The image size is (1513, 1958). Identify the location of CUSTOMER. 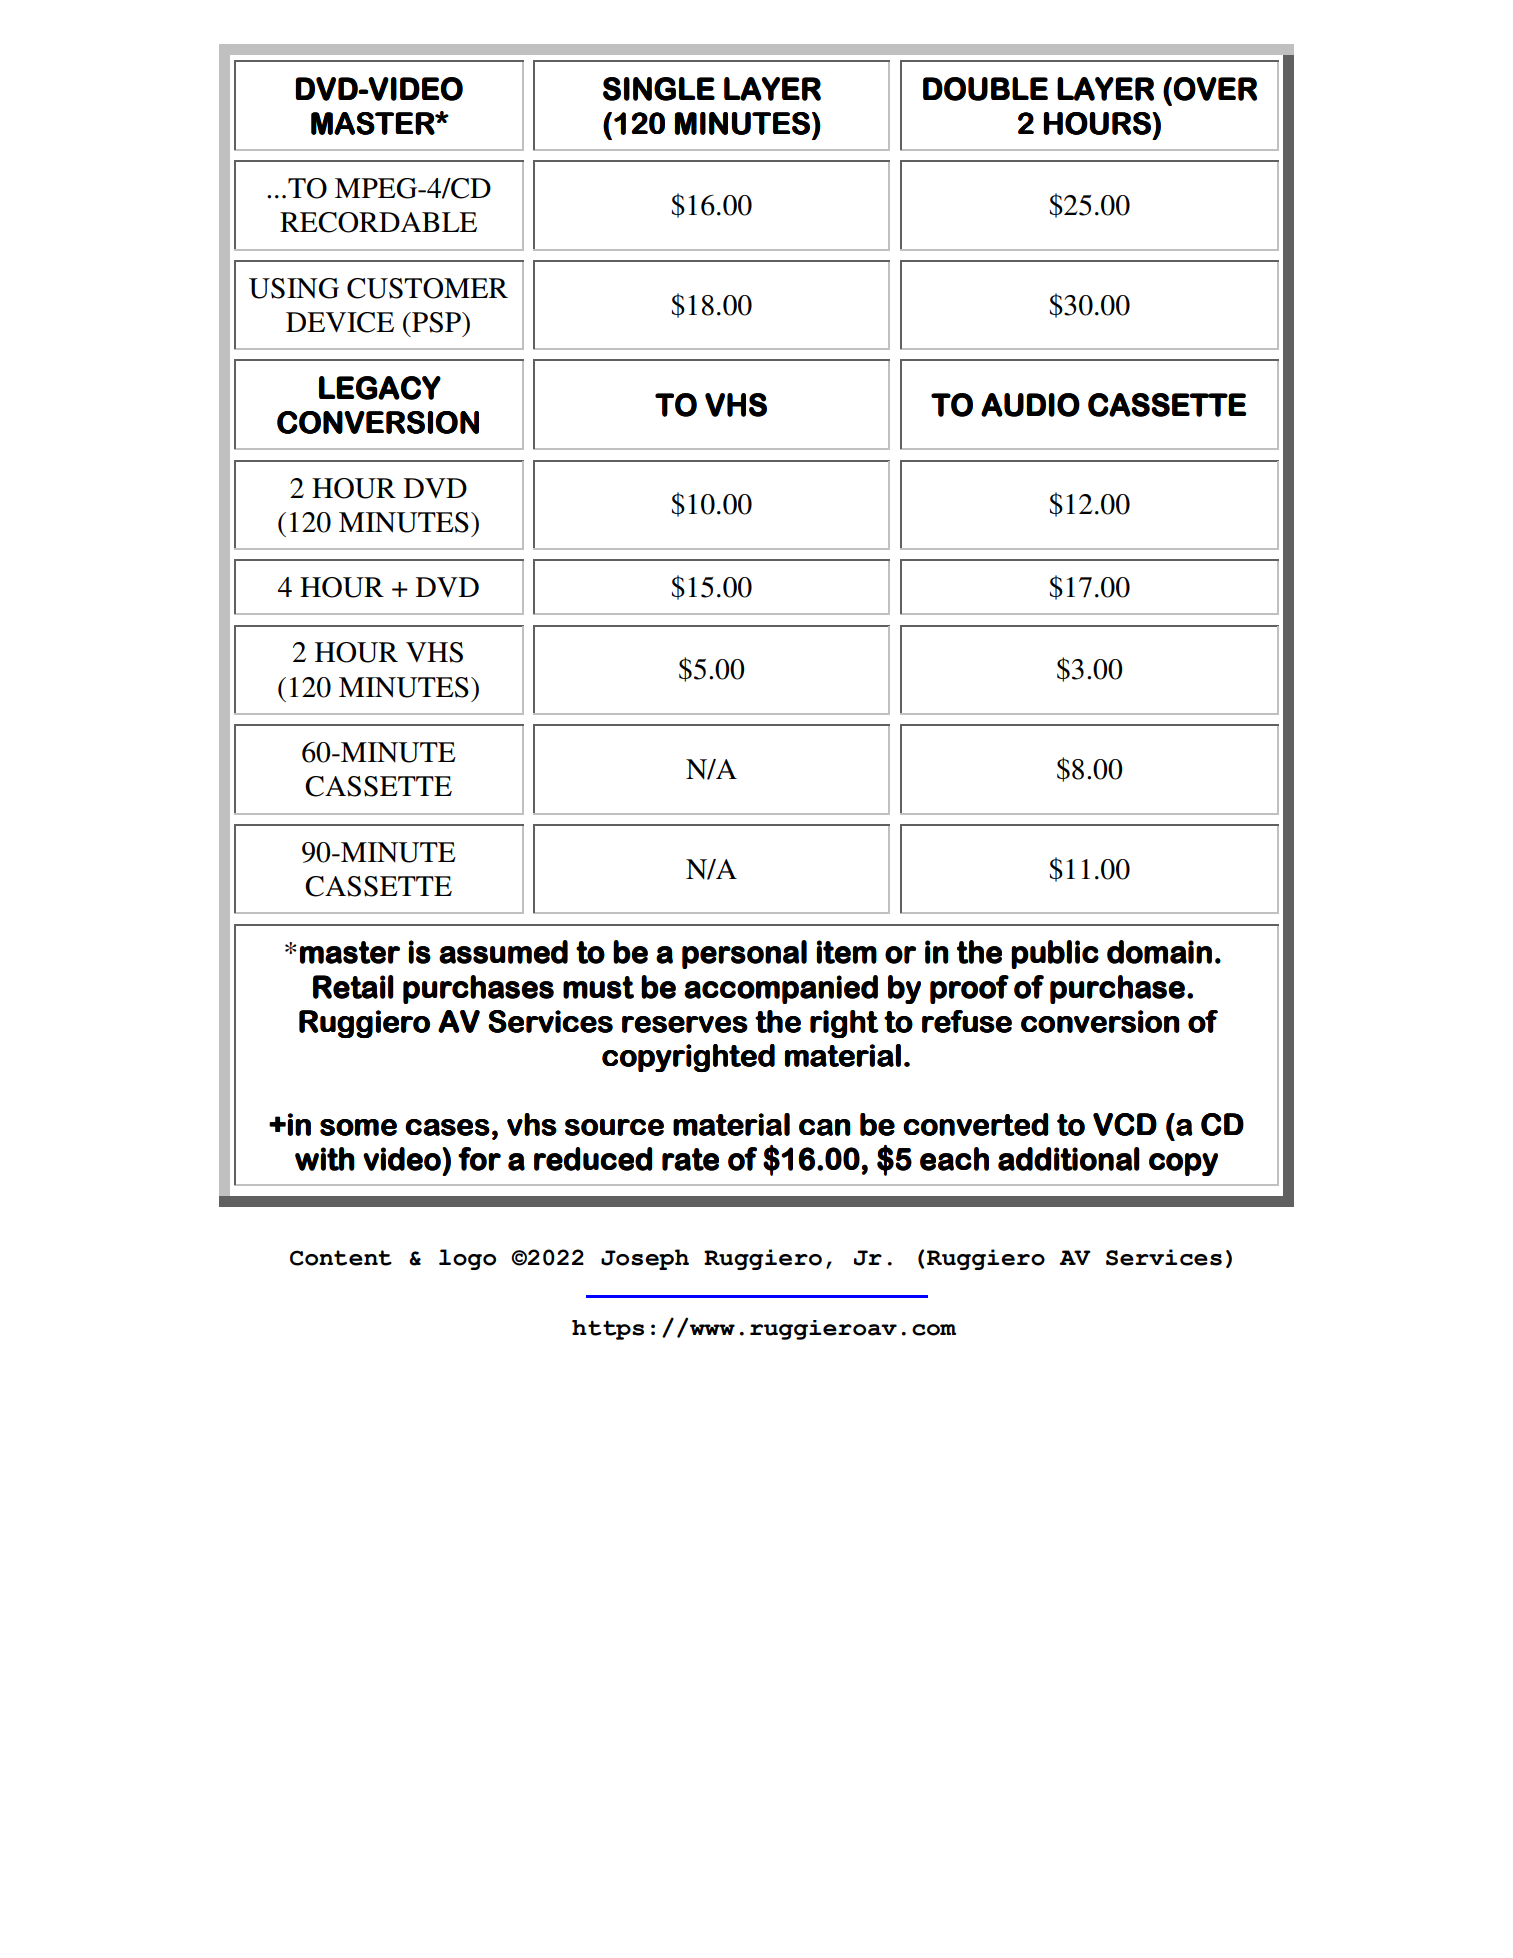
(427, 288).
